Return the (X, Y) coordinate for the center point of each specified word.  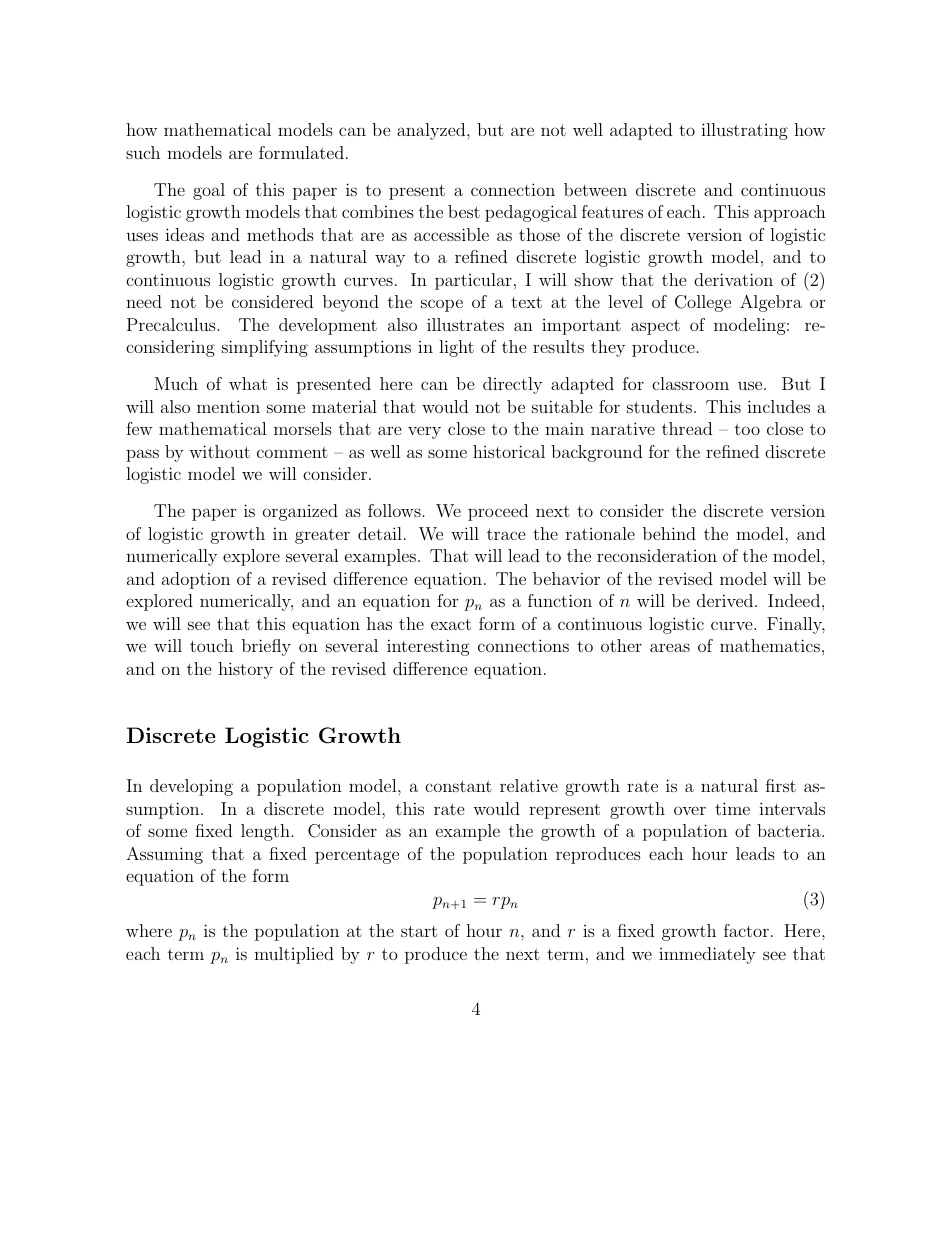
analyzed (432, 131)
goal (209, 191)
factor (746, 930)
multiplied (294, 955)
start (419, 931)
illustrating (744, 131)
